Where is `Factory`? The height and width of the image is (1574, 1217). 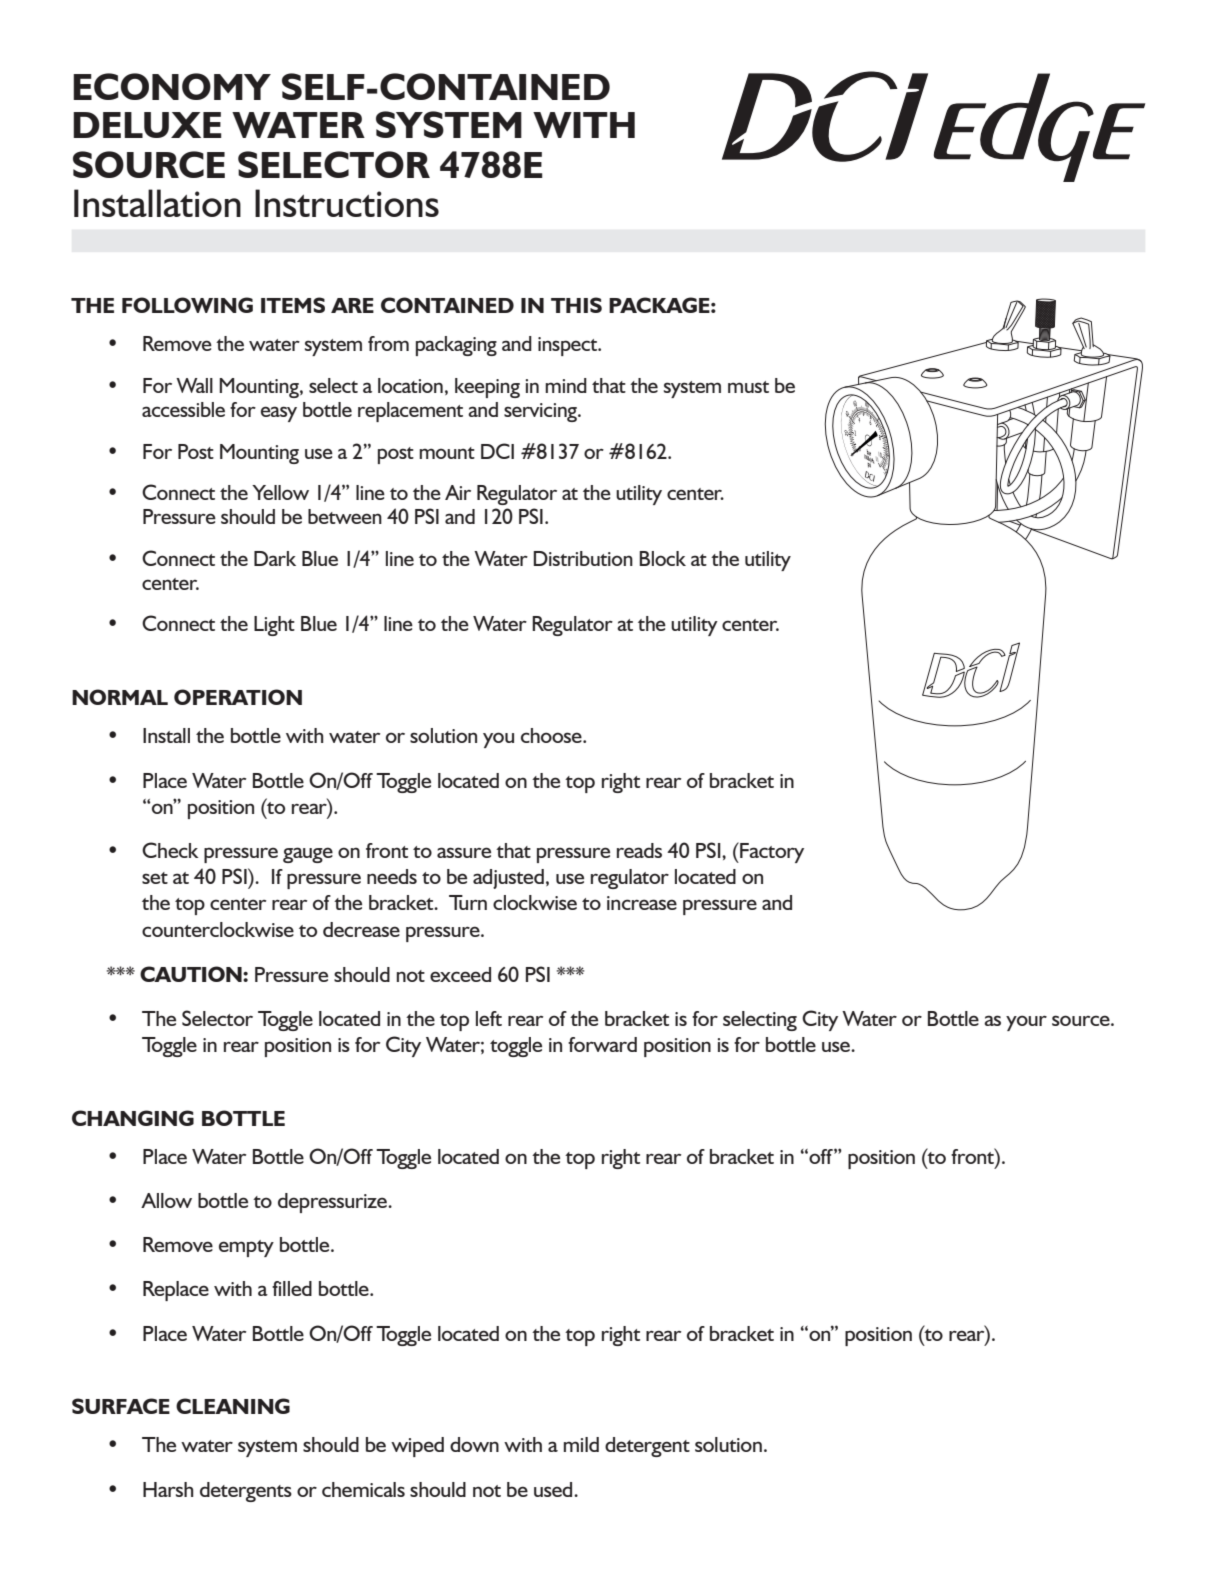 Factory is located at coordinates (771, 852).
